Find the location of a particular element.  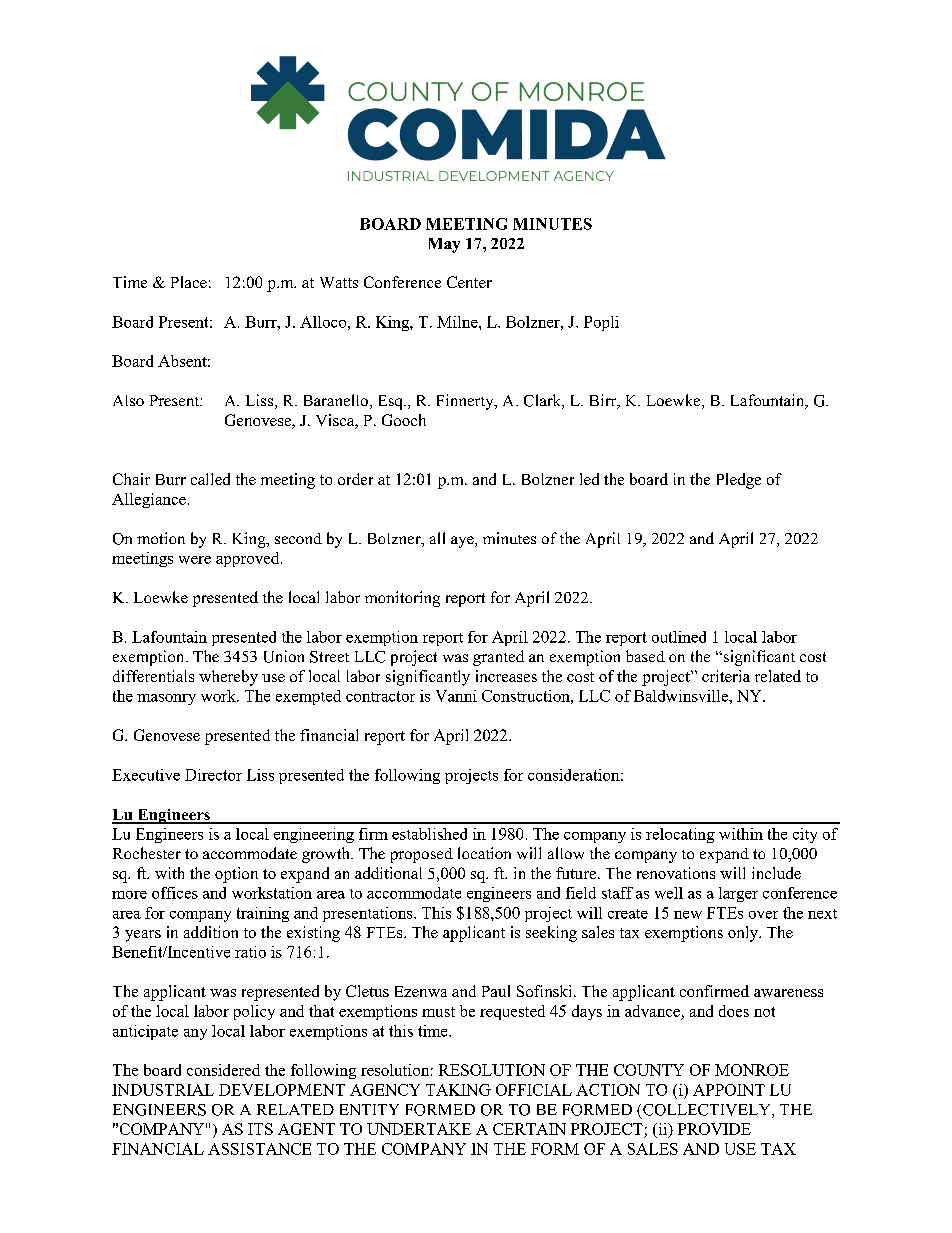

increases is located at coordinates (506, 676).
